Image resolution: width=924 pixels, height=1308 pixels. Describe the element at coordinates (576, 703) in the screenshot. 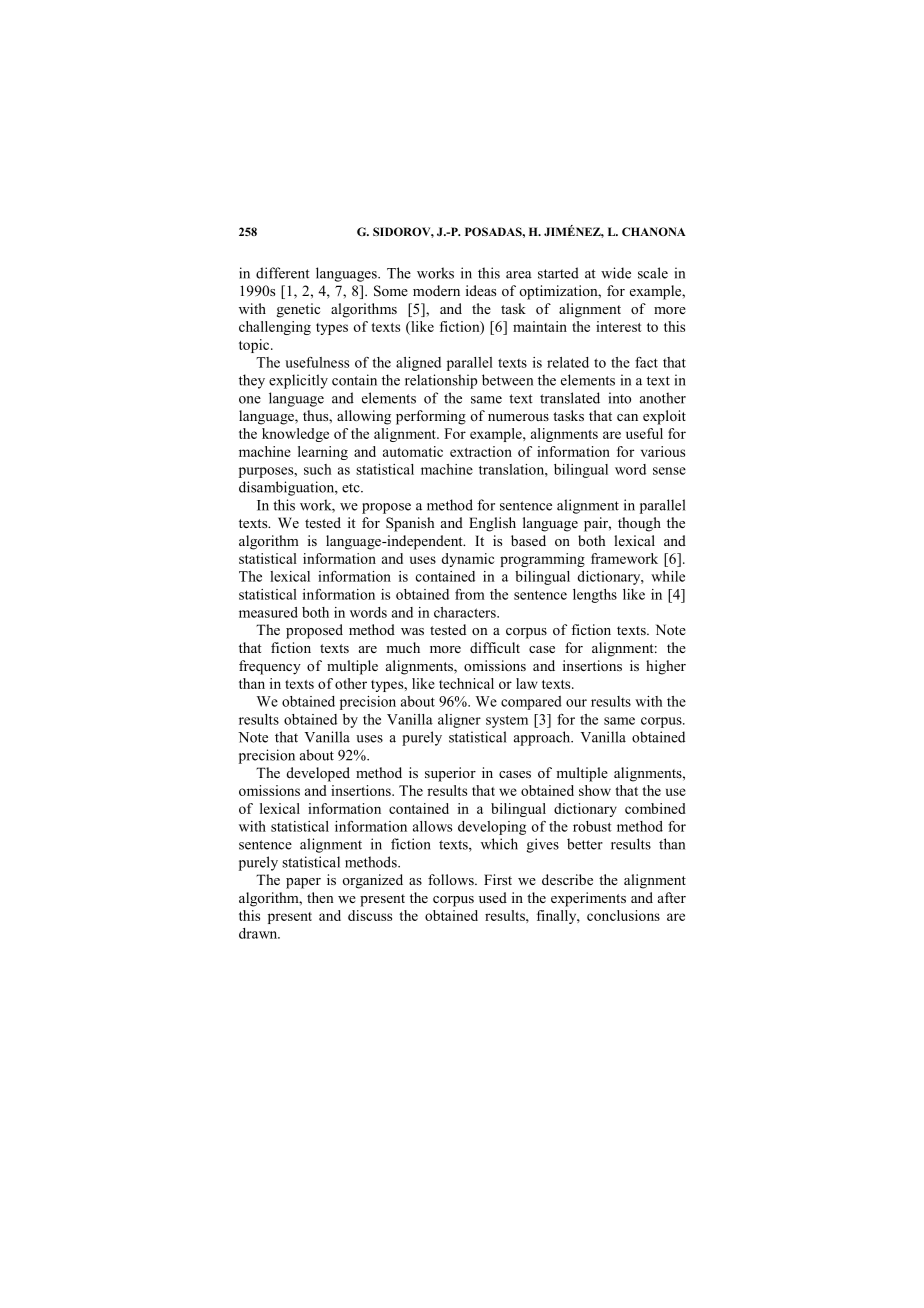

I see `our` at that location.
